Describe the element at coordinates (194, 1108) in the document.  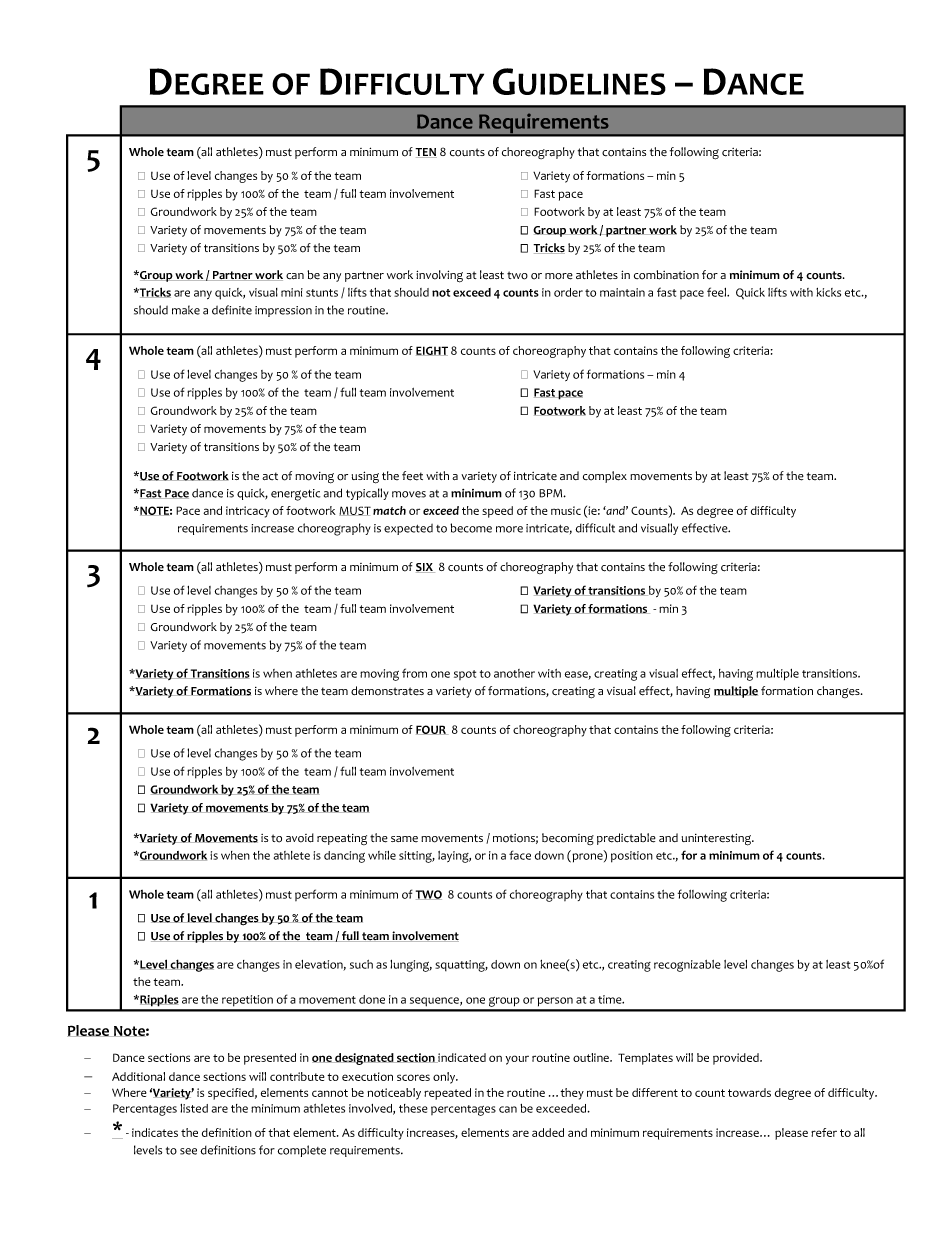
I see `listed` at that location.
